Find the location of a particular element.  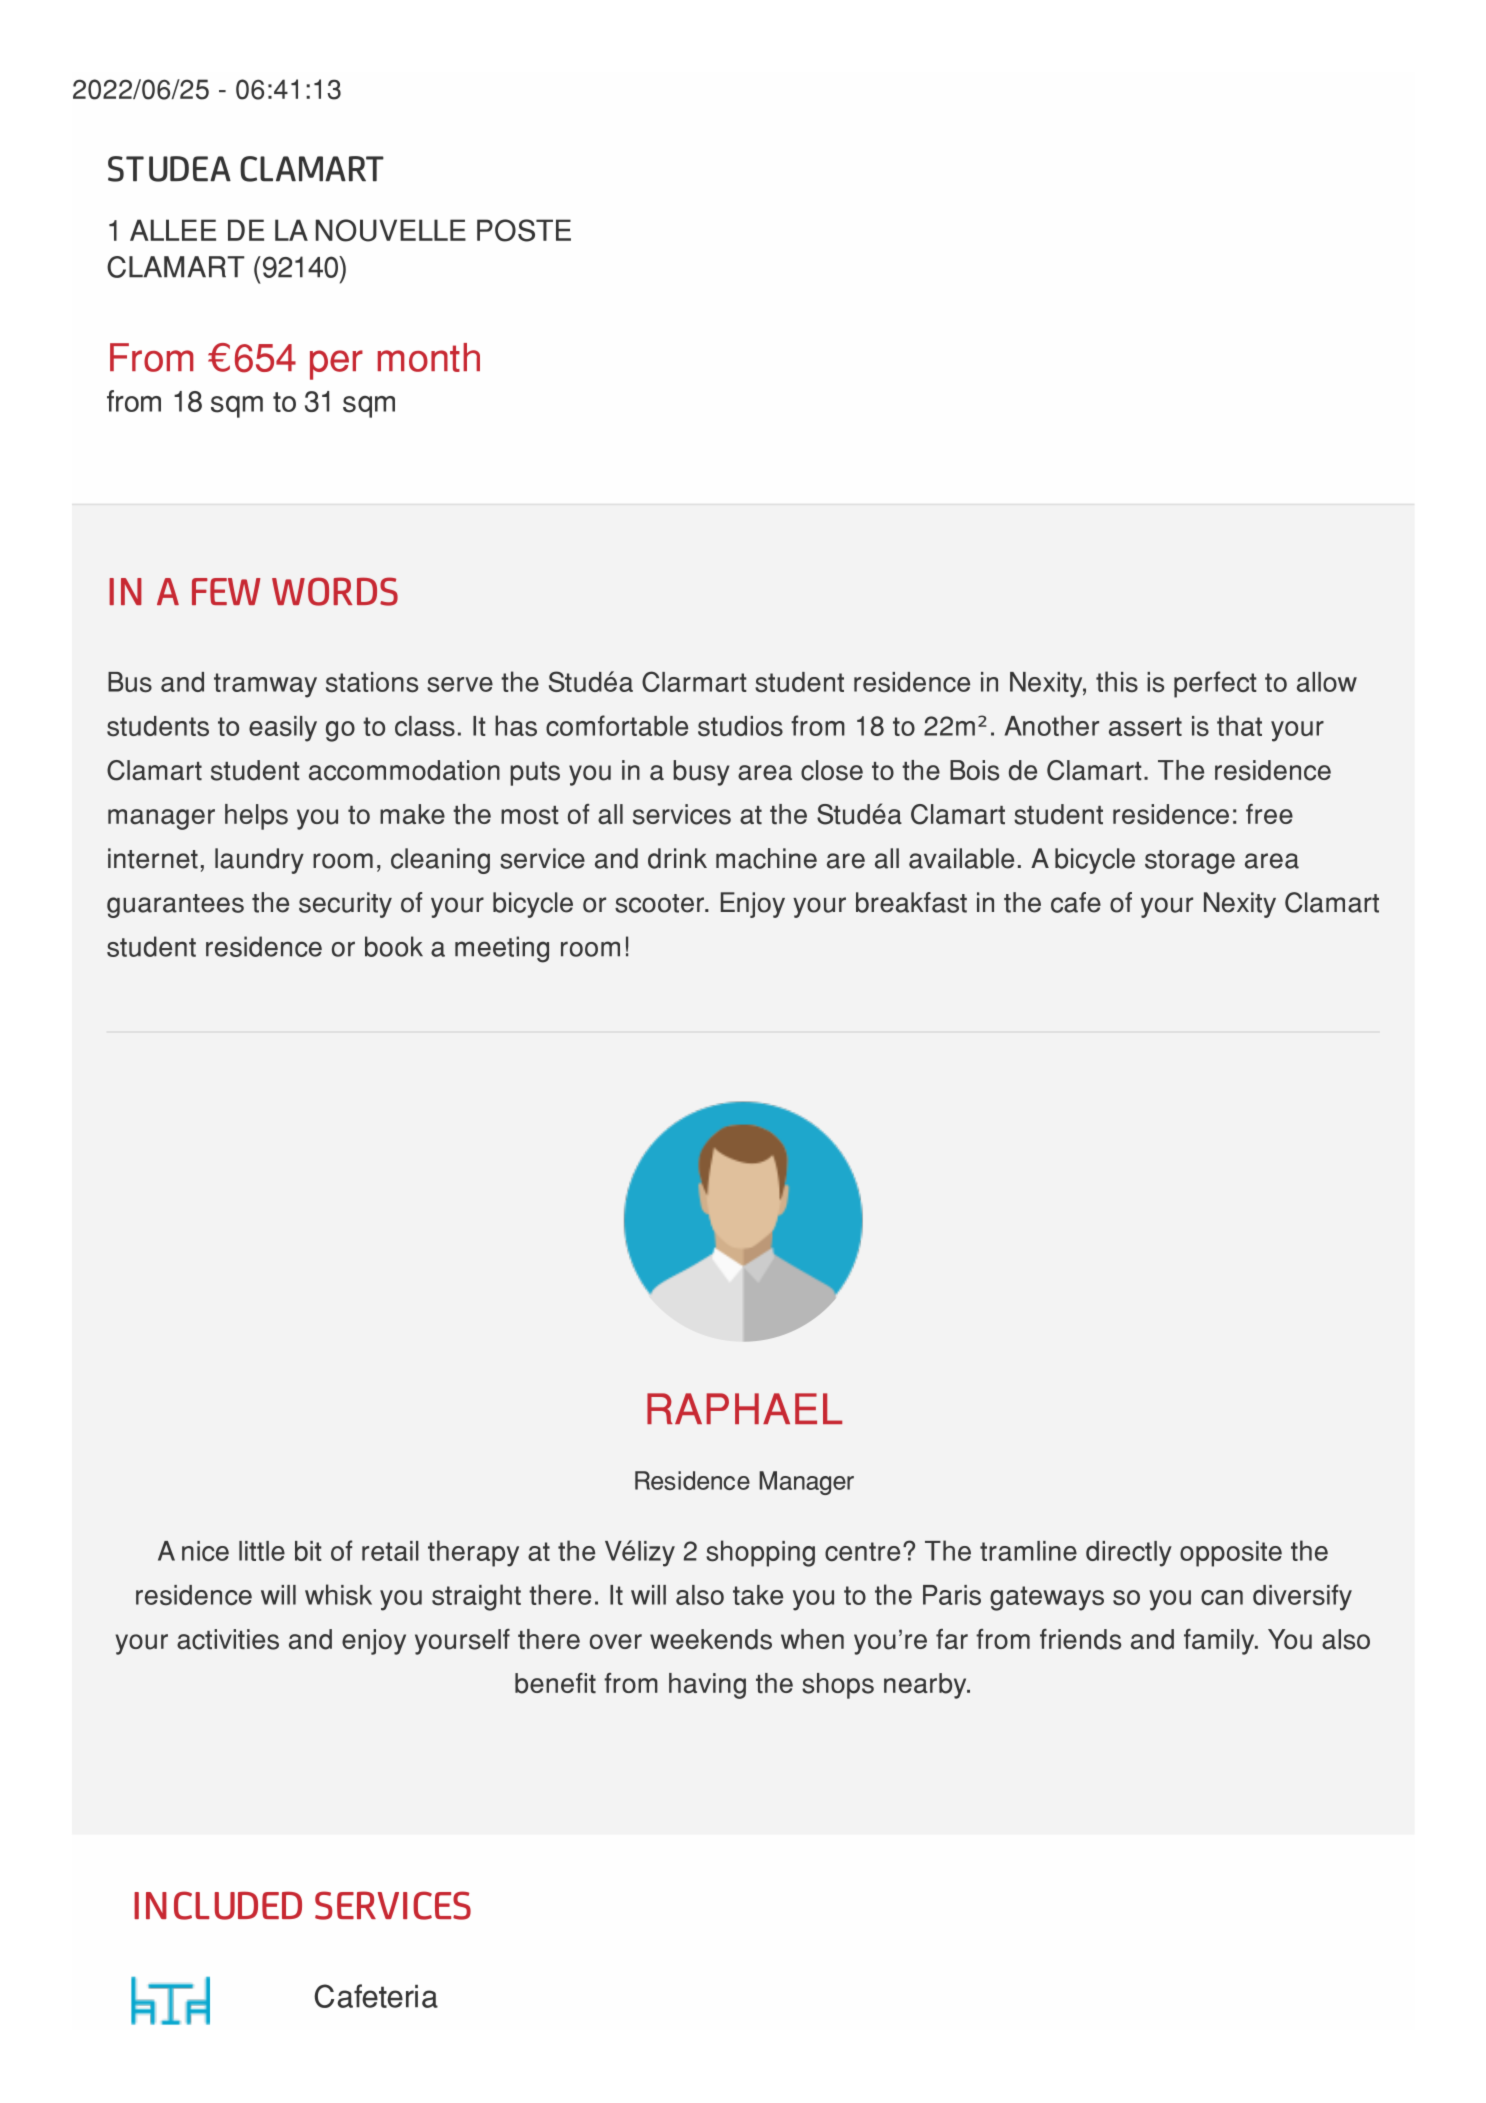

breakfast is located at coordinates (911, 902).
